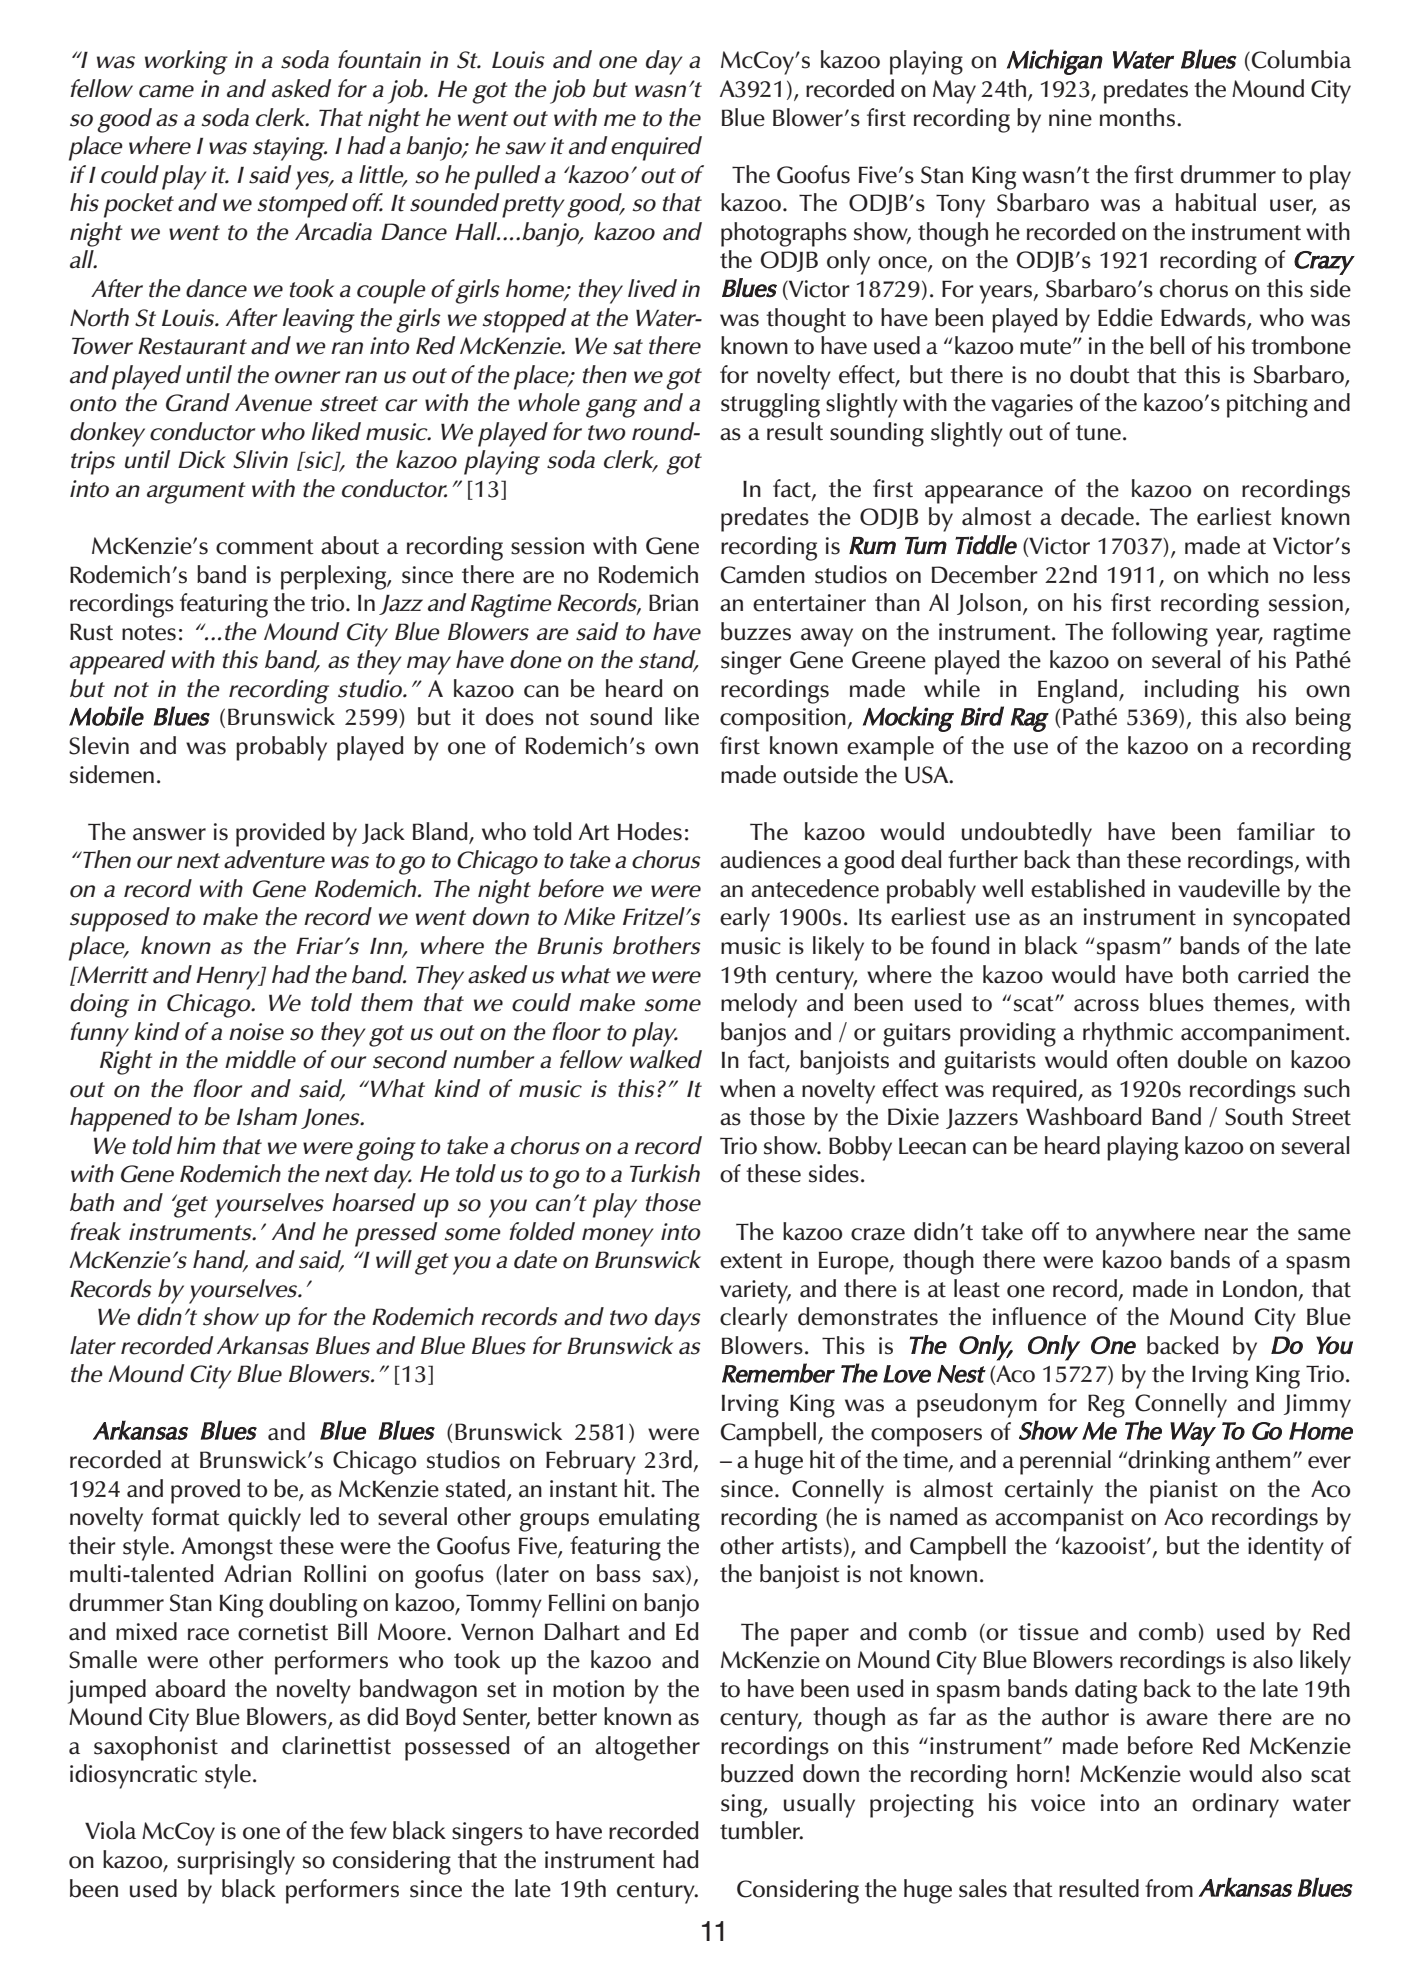 This screenshot has width=1418, height=1977. What do you see at coordinates (1238, 574) in the screenshot?
I see `which` at bounding box center [1238, 574].
